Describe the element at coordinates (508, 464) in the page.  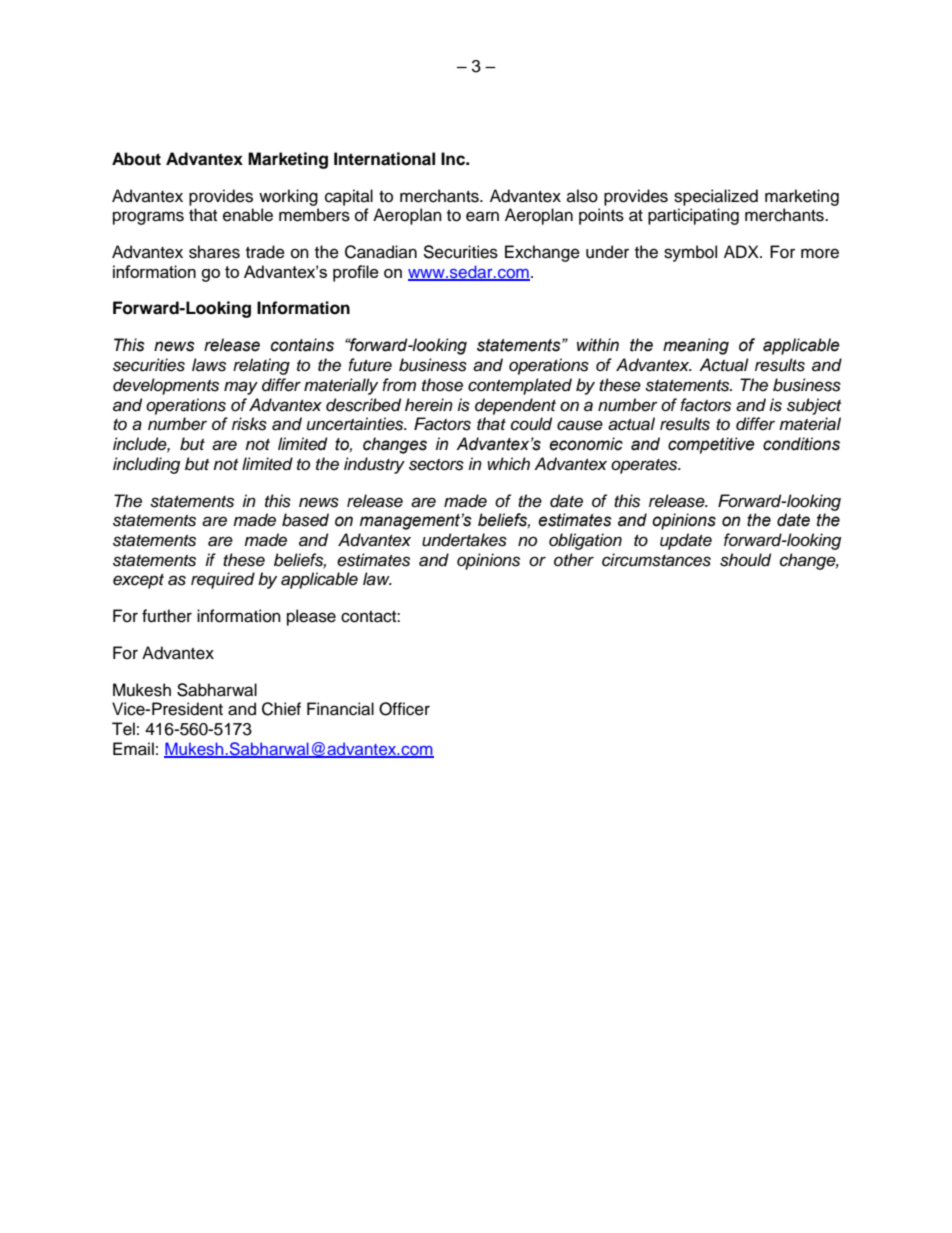
I see `which` at that location.
